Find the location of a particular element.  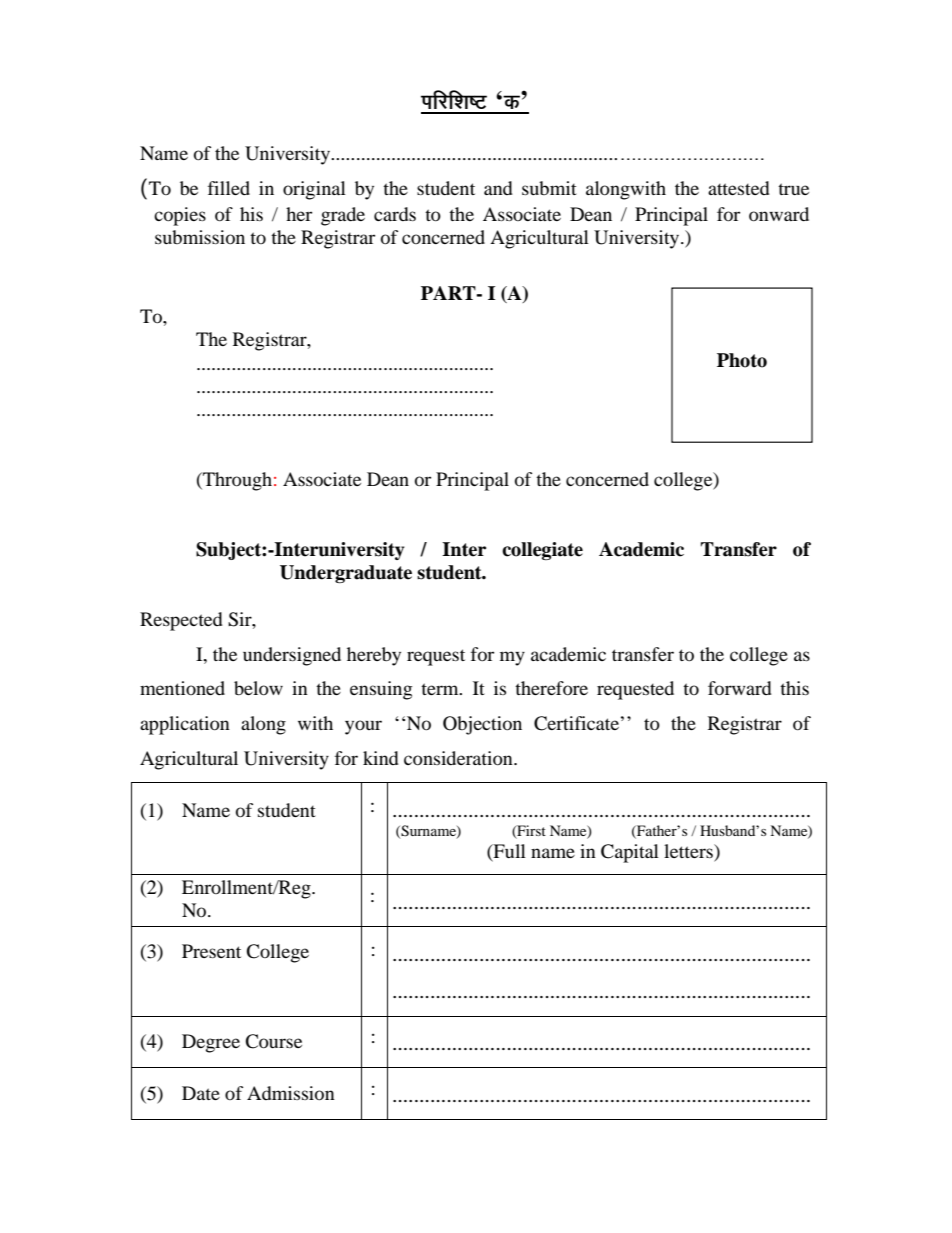

Admission is located at coordinates (291, 1093).
